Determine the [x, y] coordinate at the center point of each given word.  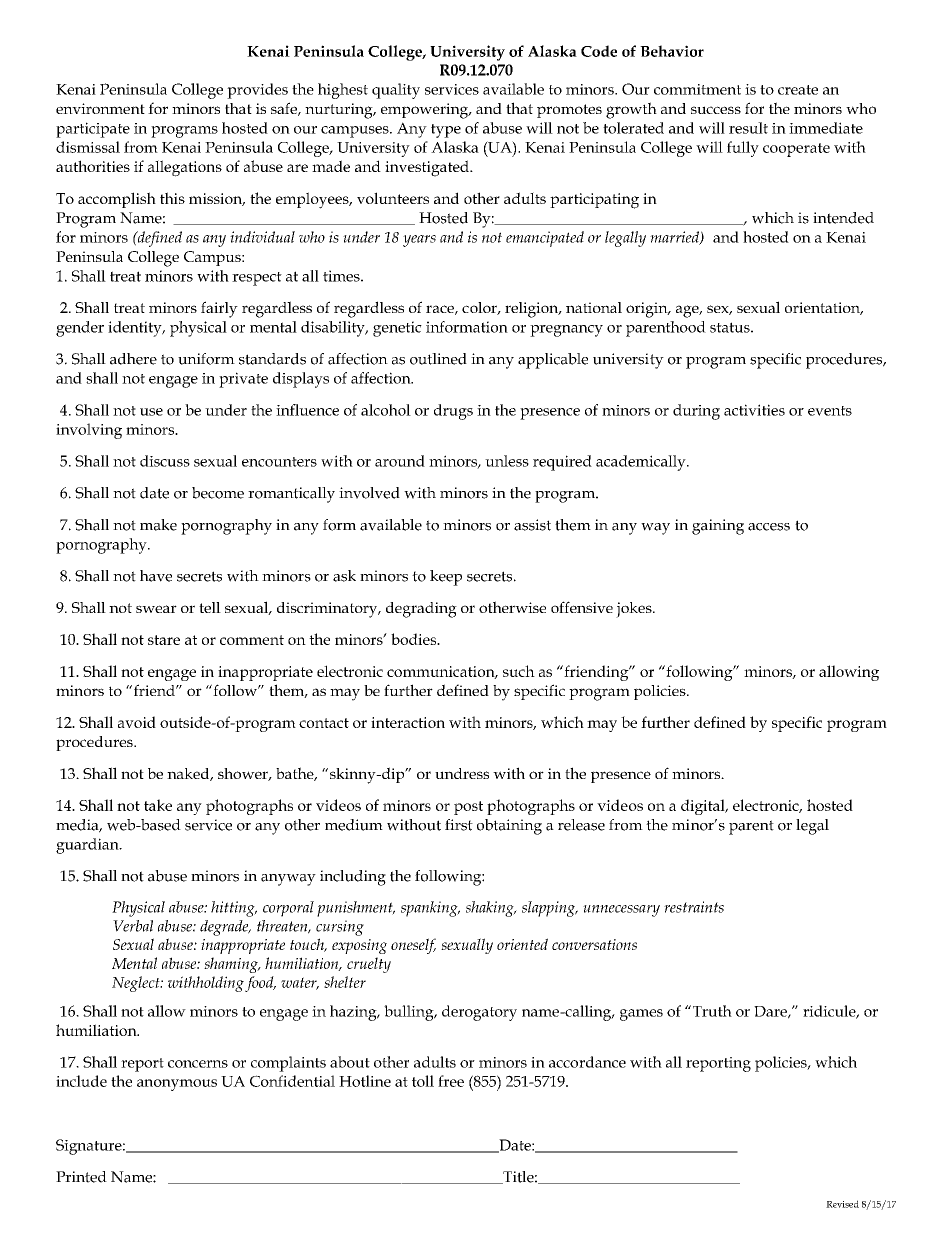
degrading [421, 610]
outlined [438, 359]
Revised [842, 1204]
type [446, 131]
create [798, 90]
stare [164, 640]
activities [754, 410]
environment [100, 108]
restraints [694, 907]
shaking [491, 909]
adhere [133, 359]
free [451, 1081]
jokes [635, 610]
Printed [81, 1177]
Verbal [133, 926]
